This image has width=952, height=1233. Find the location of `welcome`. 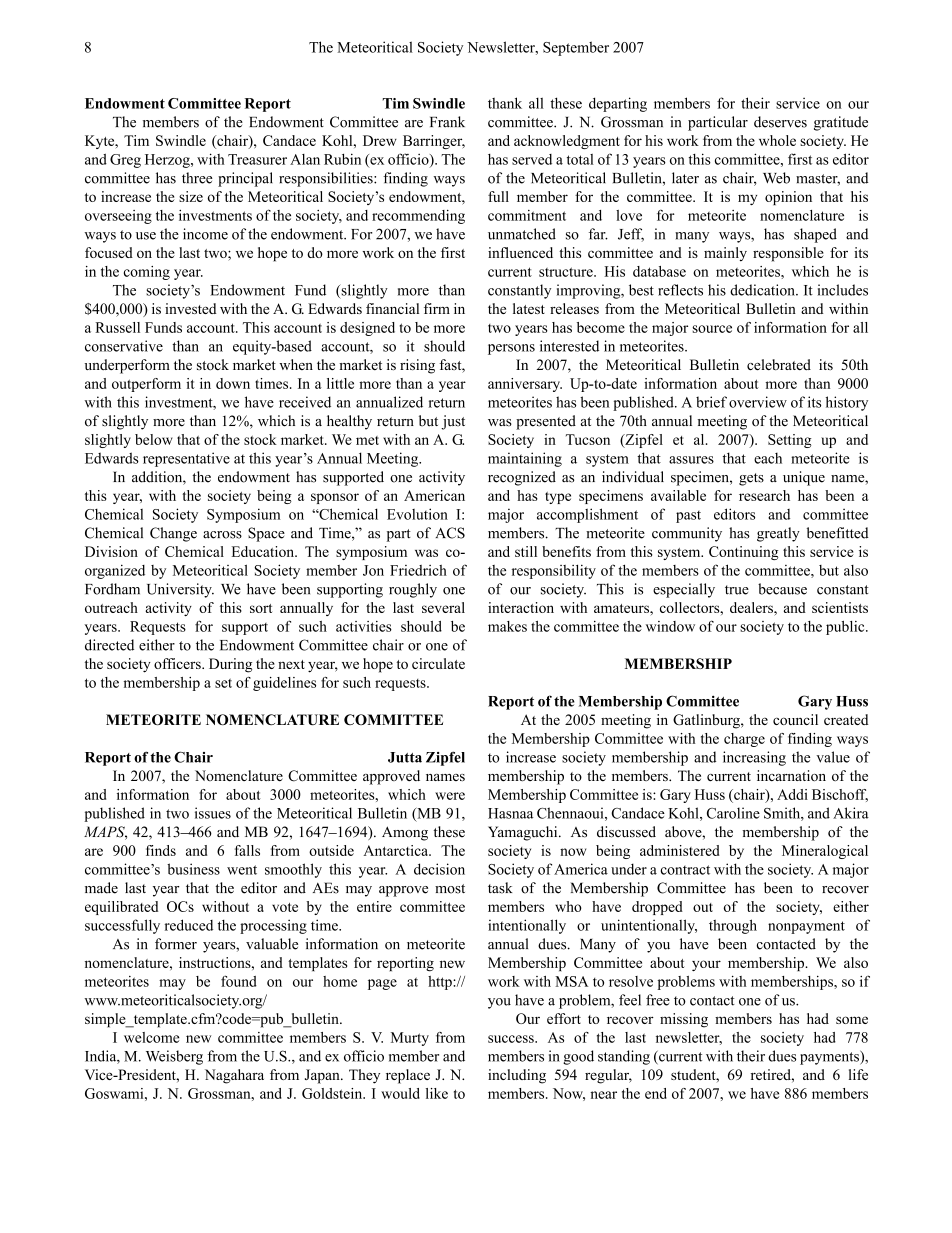

welcome is located at coordinates (152, 1037).
